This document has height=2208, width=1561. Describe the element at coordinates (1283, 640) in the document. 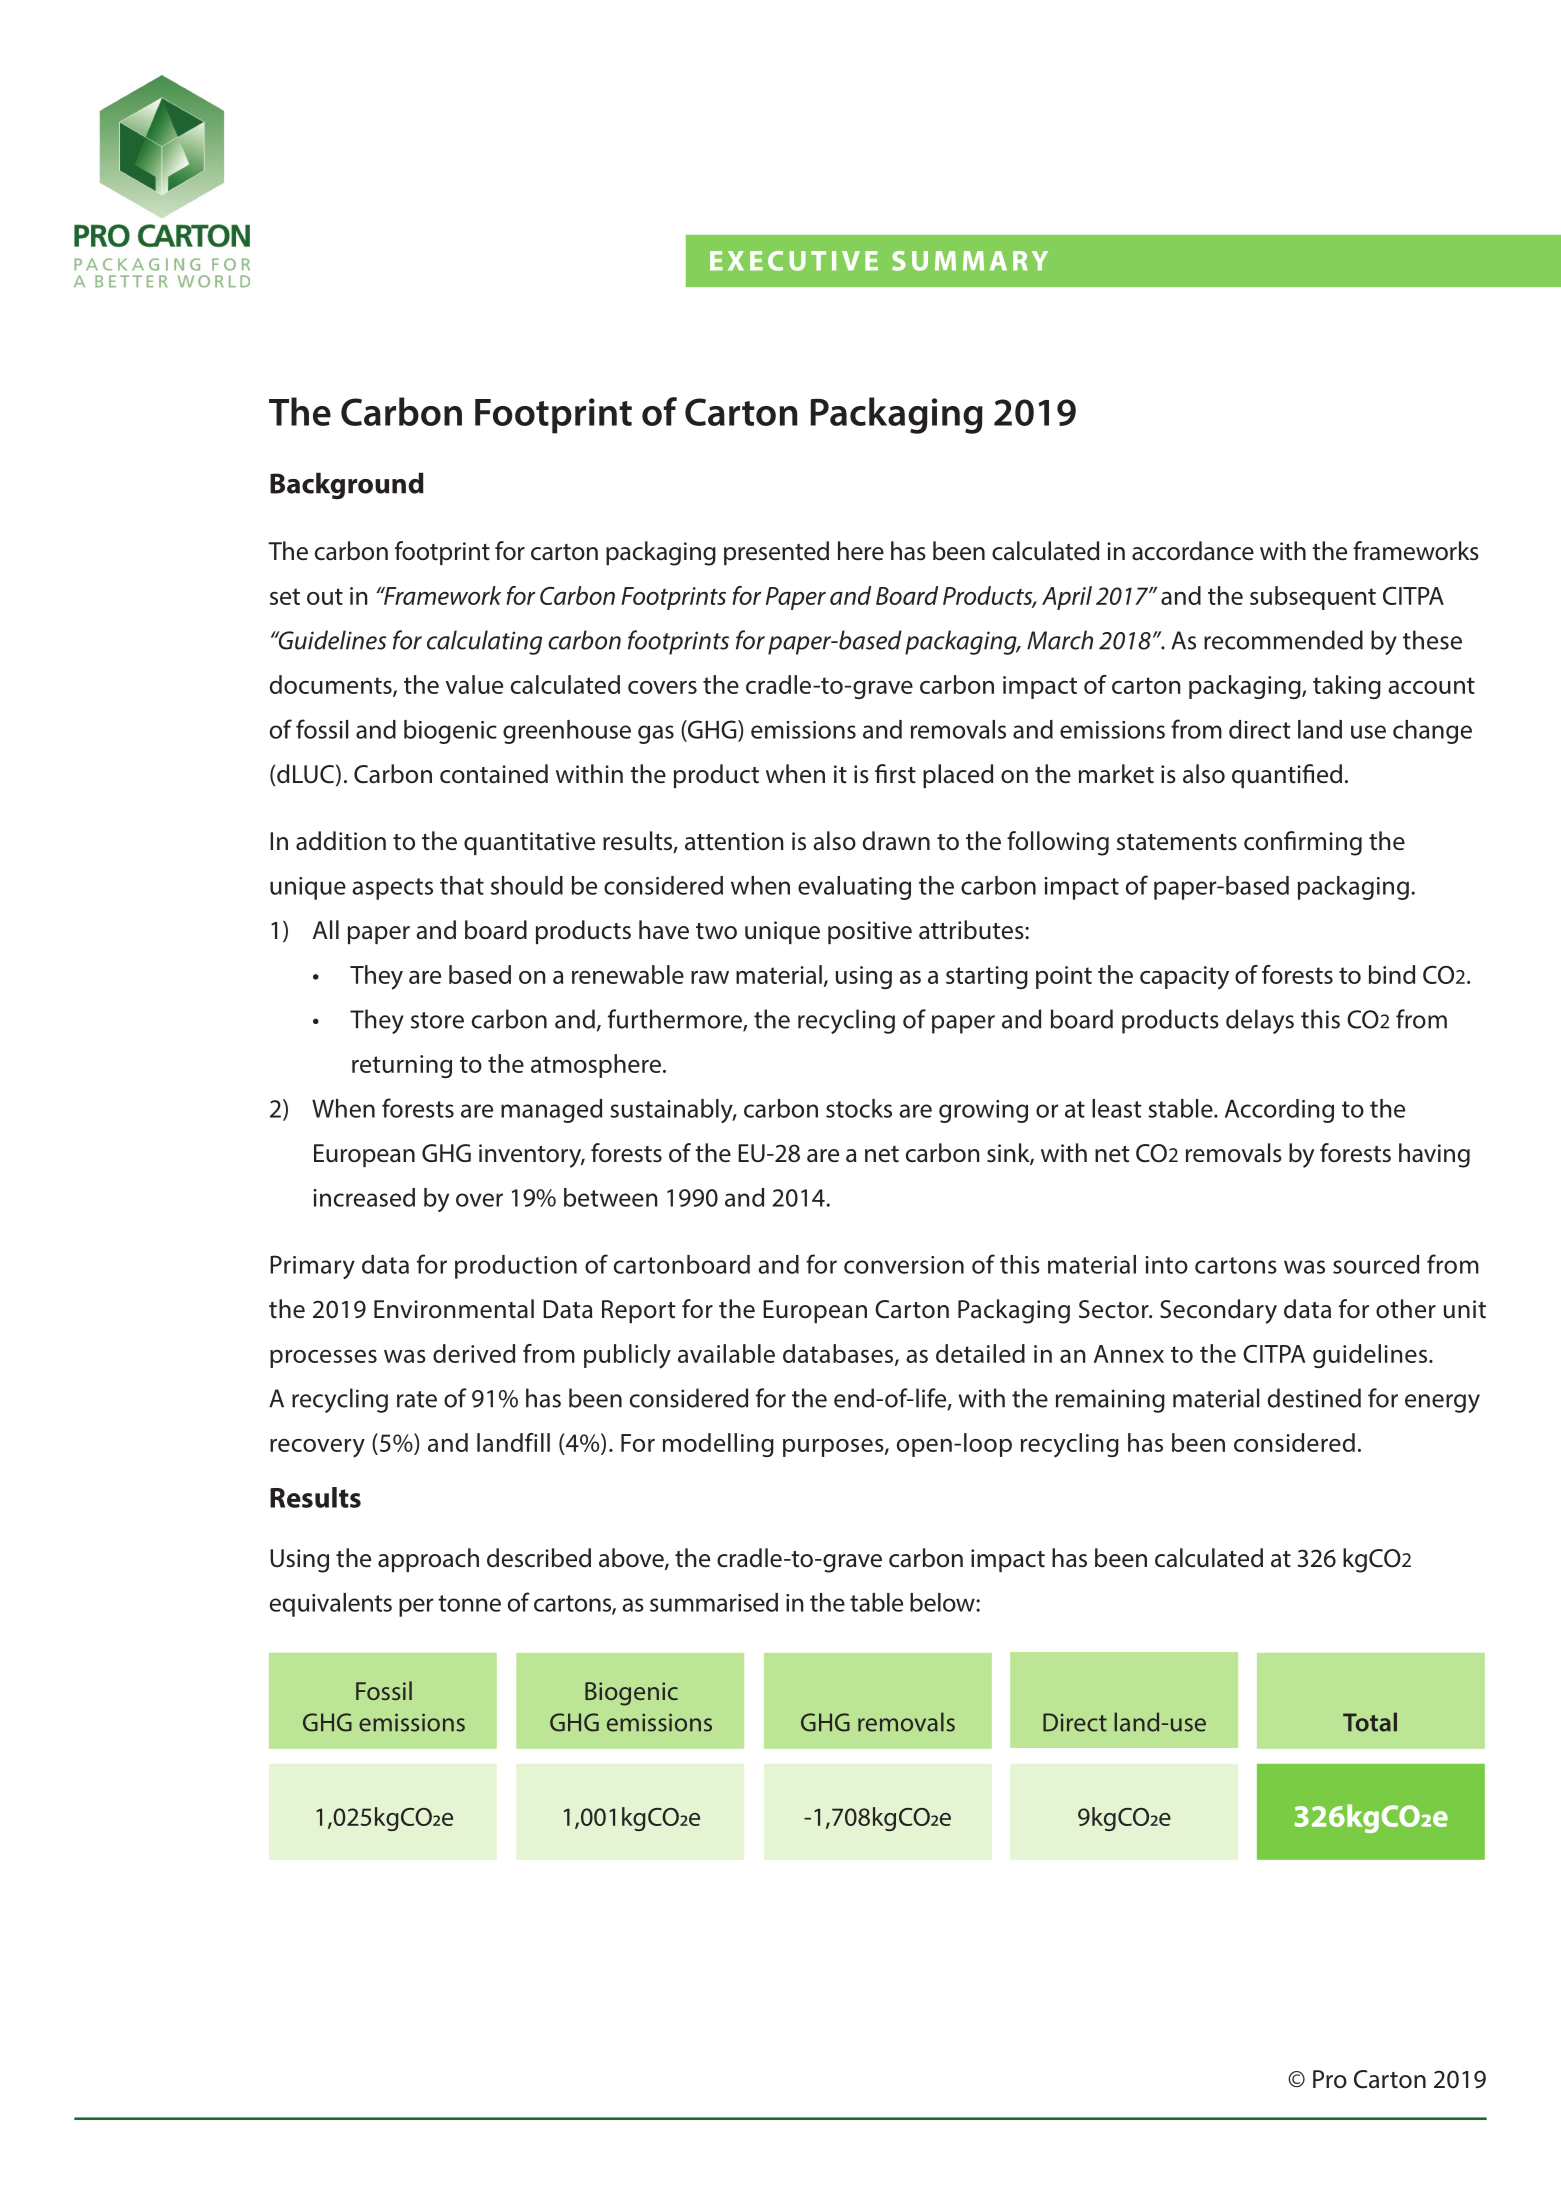

I see `recommended` at that location.
